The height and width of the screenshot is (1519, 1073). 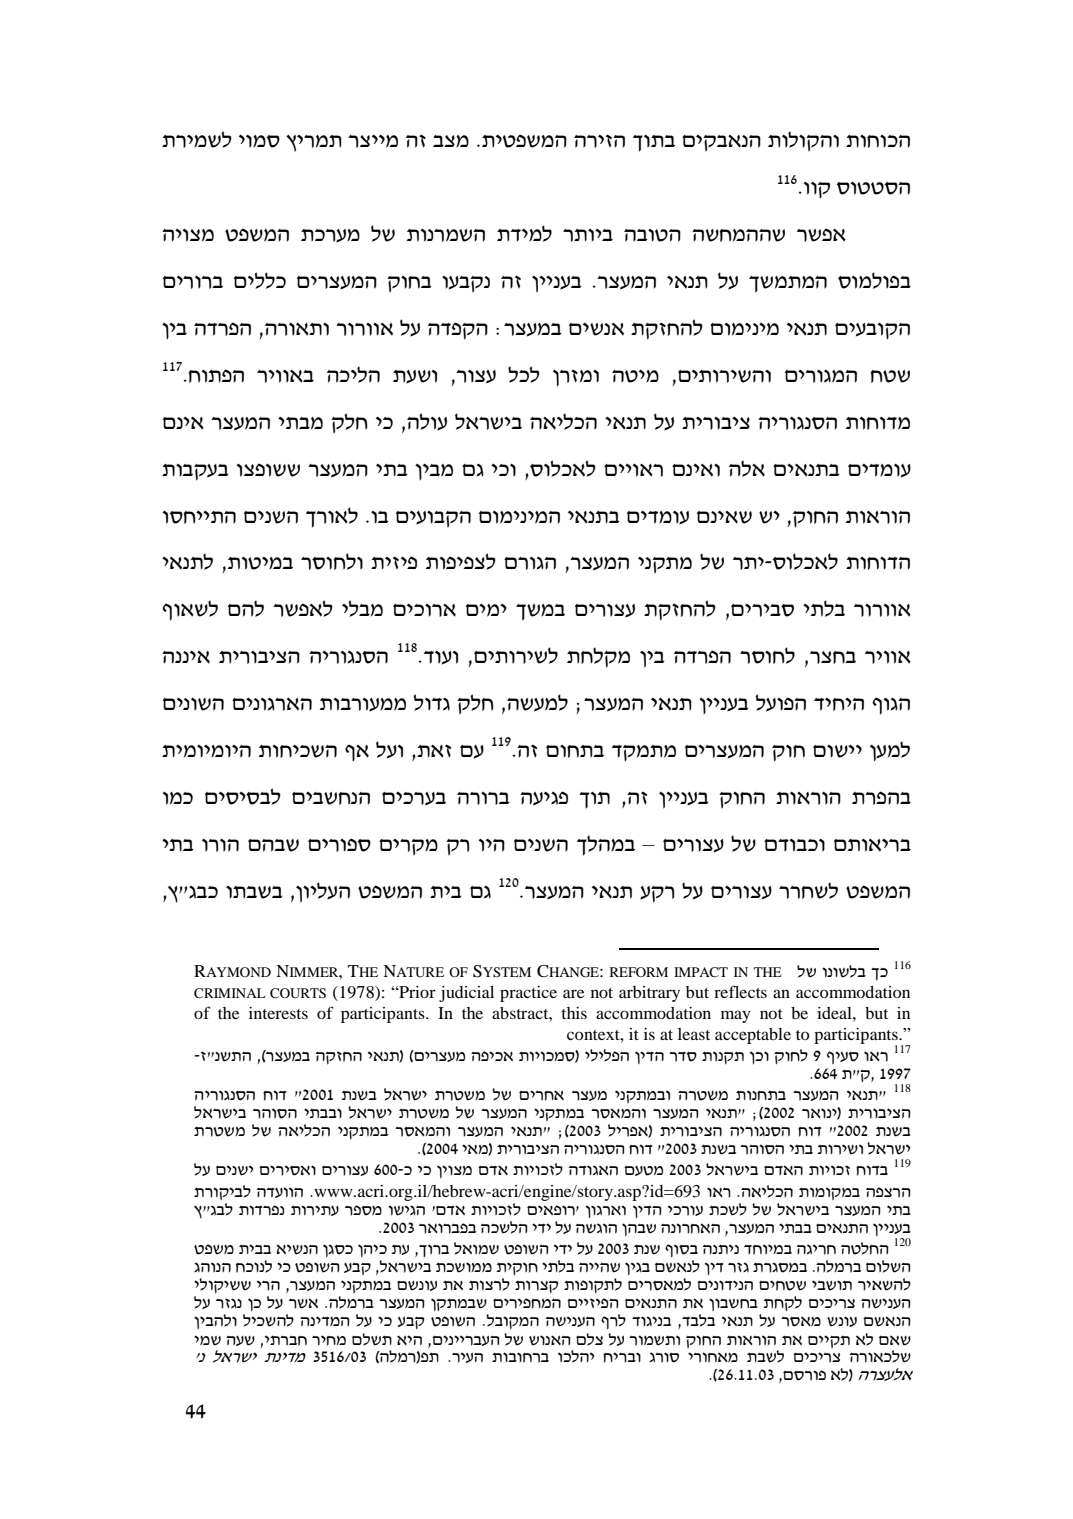 What do you see at coordinates (736, 1016) in the screenshot?
I see `may` at bounding box center [736, 1016].
